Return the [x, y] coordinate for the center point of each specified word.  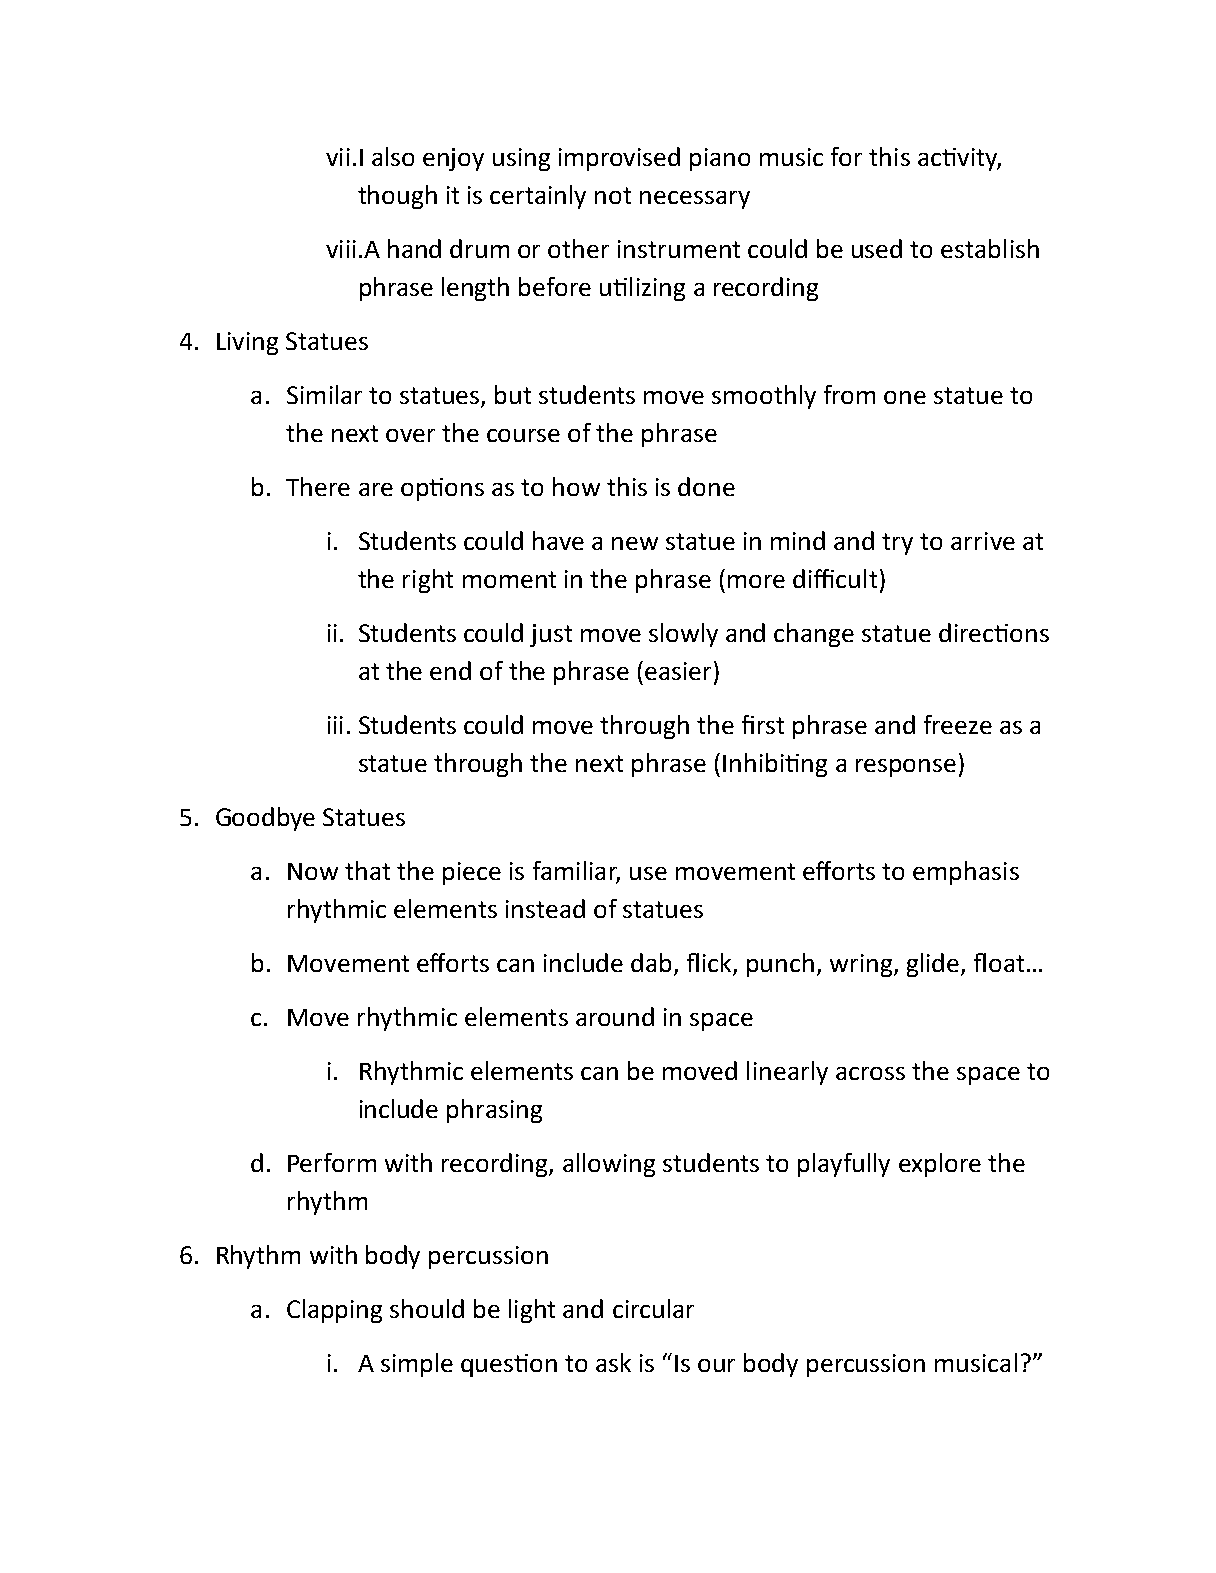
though [397, 197]
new [635, 543]
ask [613, 1362]
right [428, 581]
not [613, 195]
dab [653, 964]
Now [313, 871]
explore [940, 1165]
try [897, 544]
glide [934, 965]
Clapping [334, 1311]
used [877, 248]
